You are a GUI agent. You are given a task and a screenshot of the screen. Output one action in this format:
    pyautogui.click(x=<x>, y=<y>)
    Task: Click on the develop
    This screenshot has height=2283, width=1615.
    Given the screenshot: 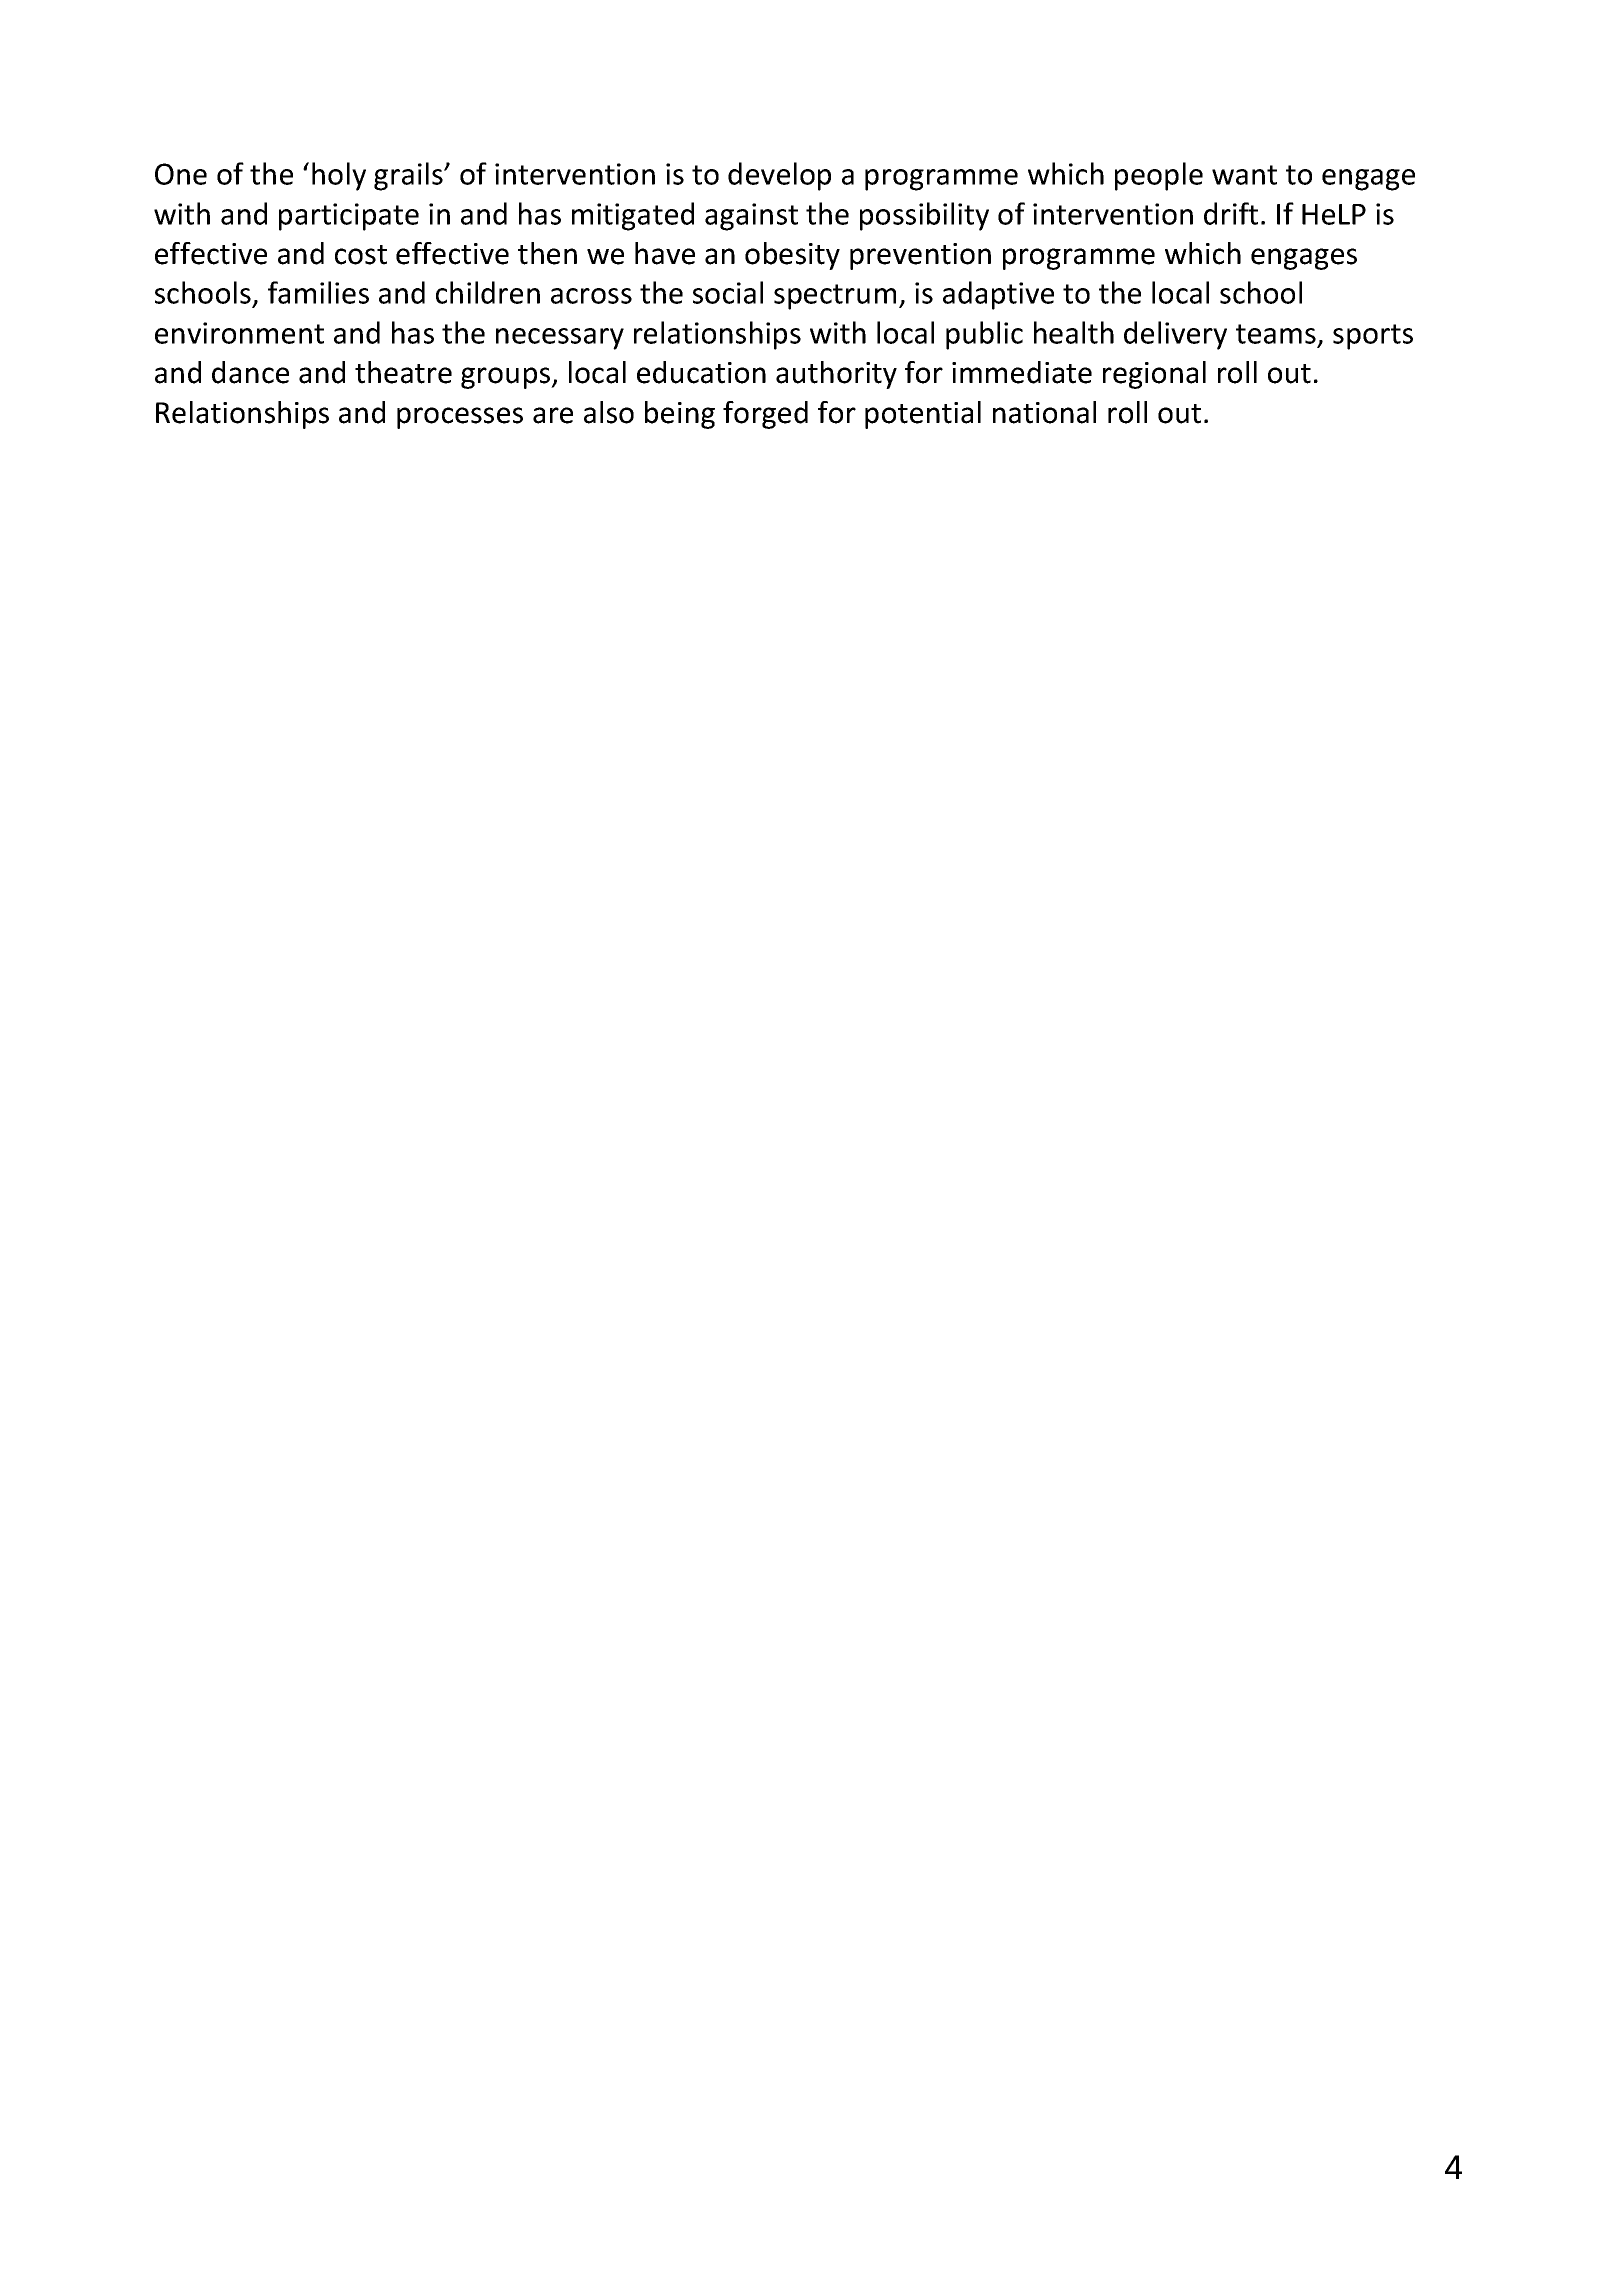 What is the action you would take?
    pyautogui.click(x=779, y=176)
